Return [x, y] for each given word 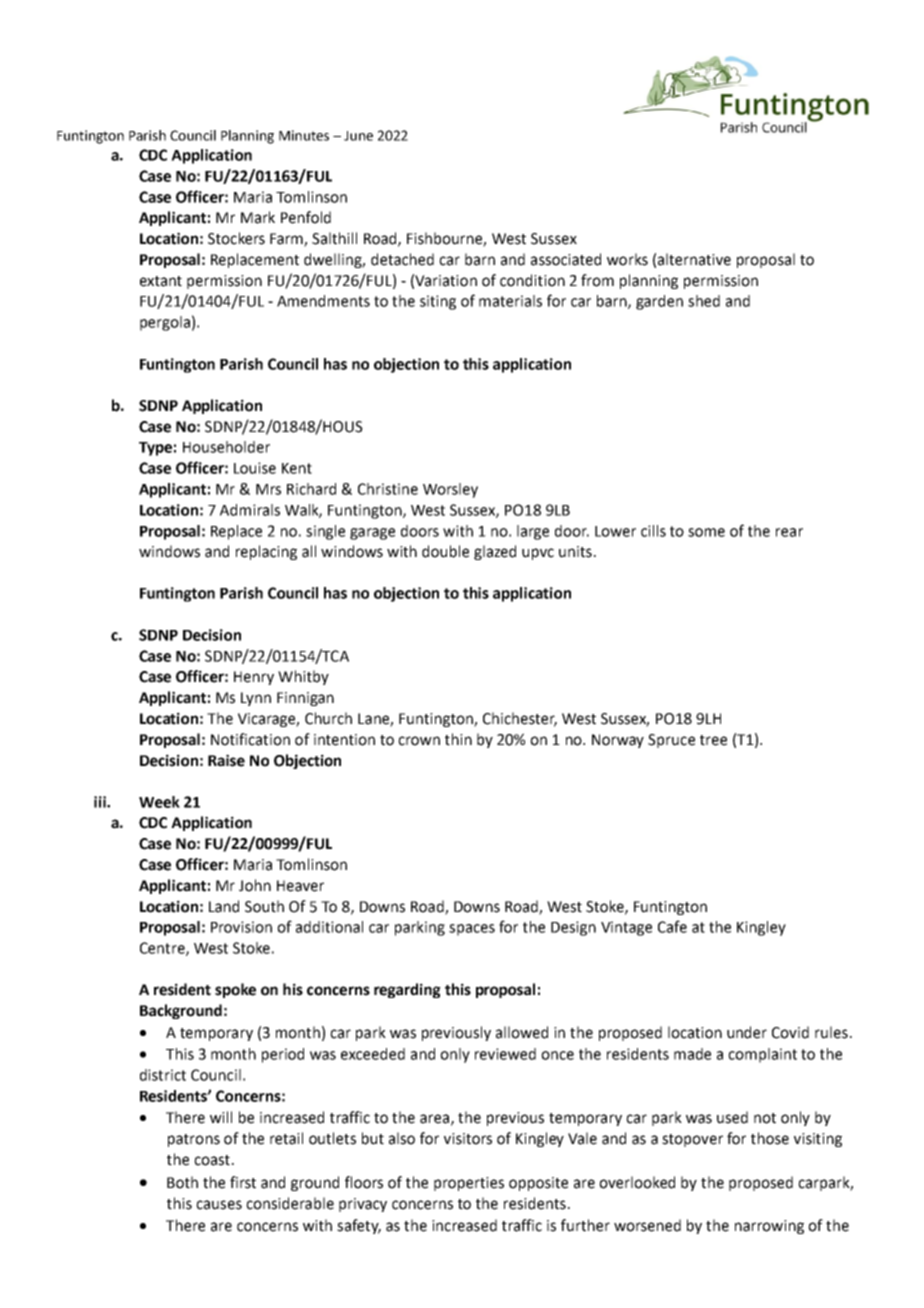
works [627, 259]
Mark [258, 217]
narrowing [769, 1227]
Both [182, 1182]
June [358, 136]
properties [469, 1184]
